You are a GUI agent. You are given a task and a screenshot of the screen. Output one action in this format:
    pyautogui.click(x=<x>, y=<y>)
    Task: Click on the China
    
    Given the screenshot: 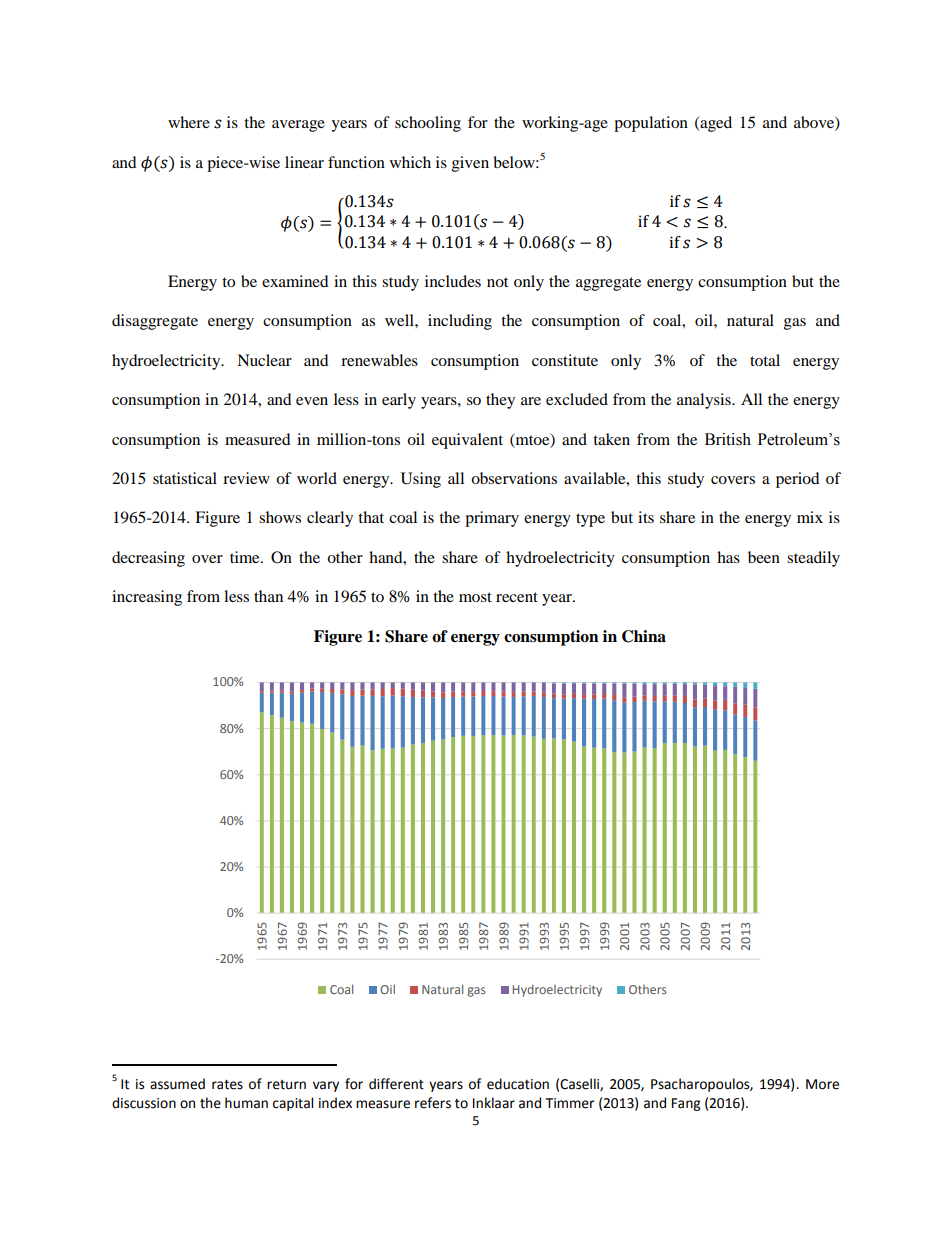 What is the action you would take?
    pyautogui.click(x=644, y=636)
